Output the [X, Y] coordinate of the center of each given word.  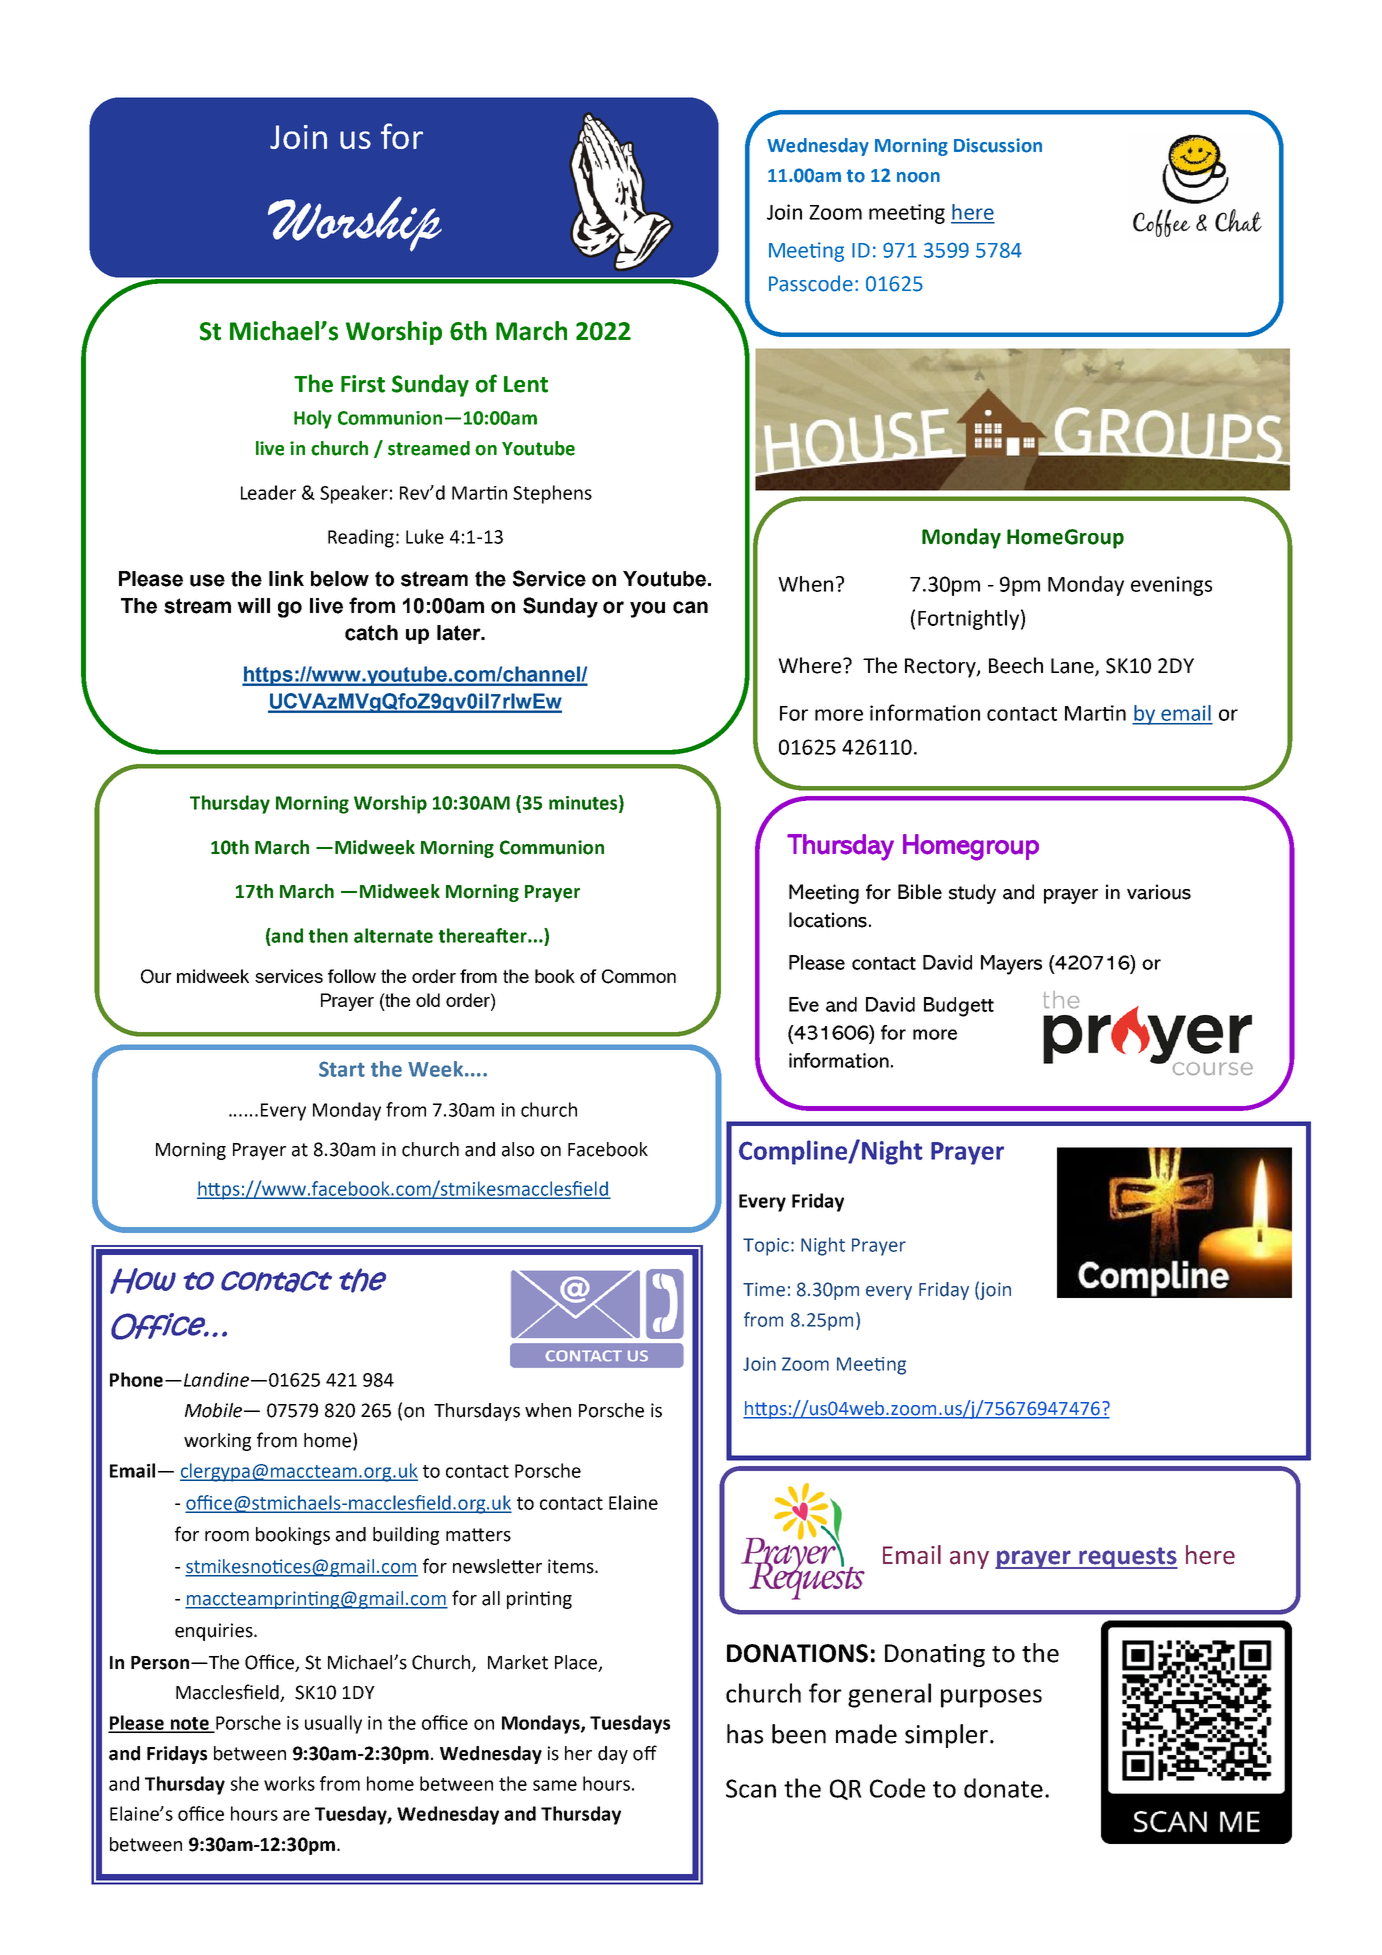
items [572, 1566]
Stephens [552, 494]
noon [918, 177]
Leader [268, 492]
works [289, 1783]
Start [342, 1069]
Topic [766, 1247]
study [972, 894]
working [217, 1442]
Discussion [998, 145]
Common [639, 976]
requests [1127, 1558]
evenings [1171, 586]
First [363, 384]
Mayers [1011, 965]
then [328, 935]
